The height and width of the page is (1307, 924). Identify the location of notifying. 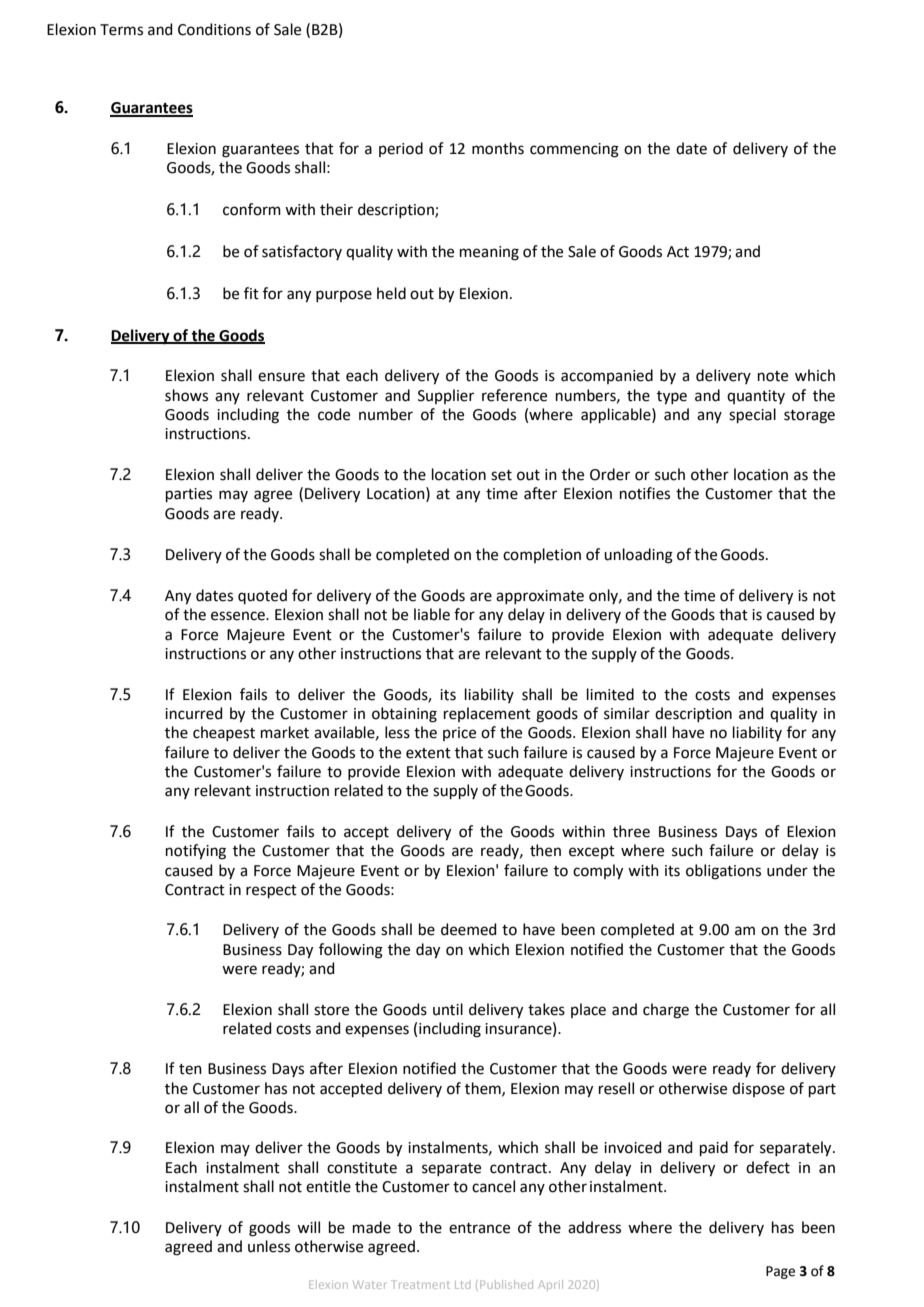
(196, 852).
